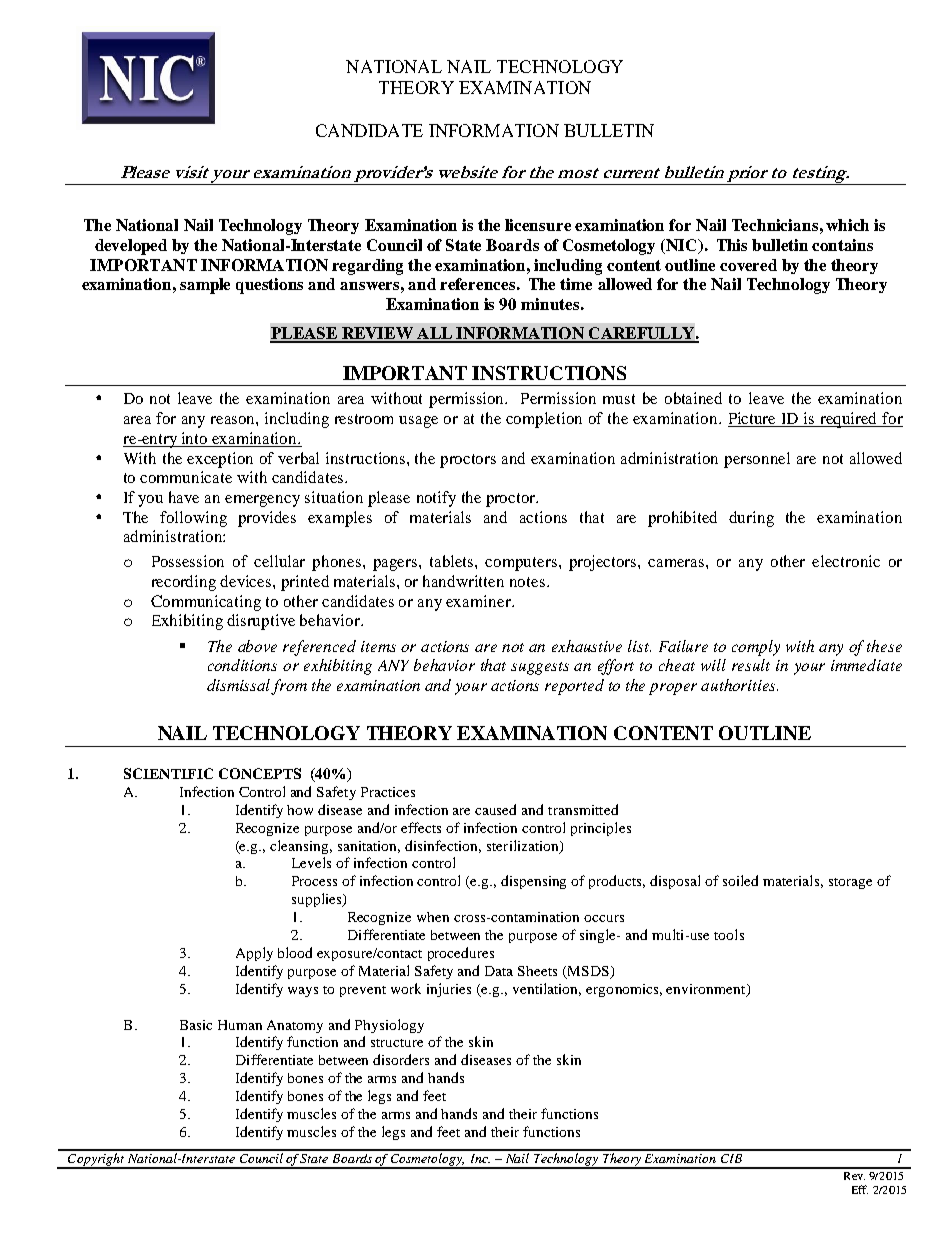 The width and height of the page is (952, 1233). Describe the element at coordinates (436, 499) in the page. I see `notify` at that location.
